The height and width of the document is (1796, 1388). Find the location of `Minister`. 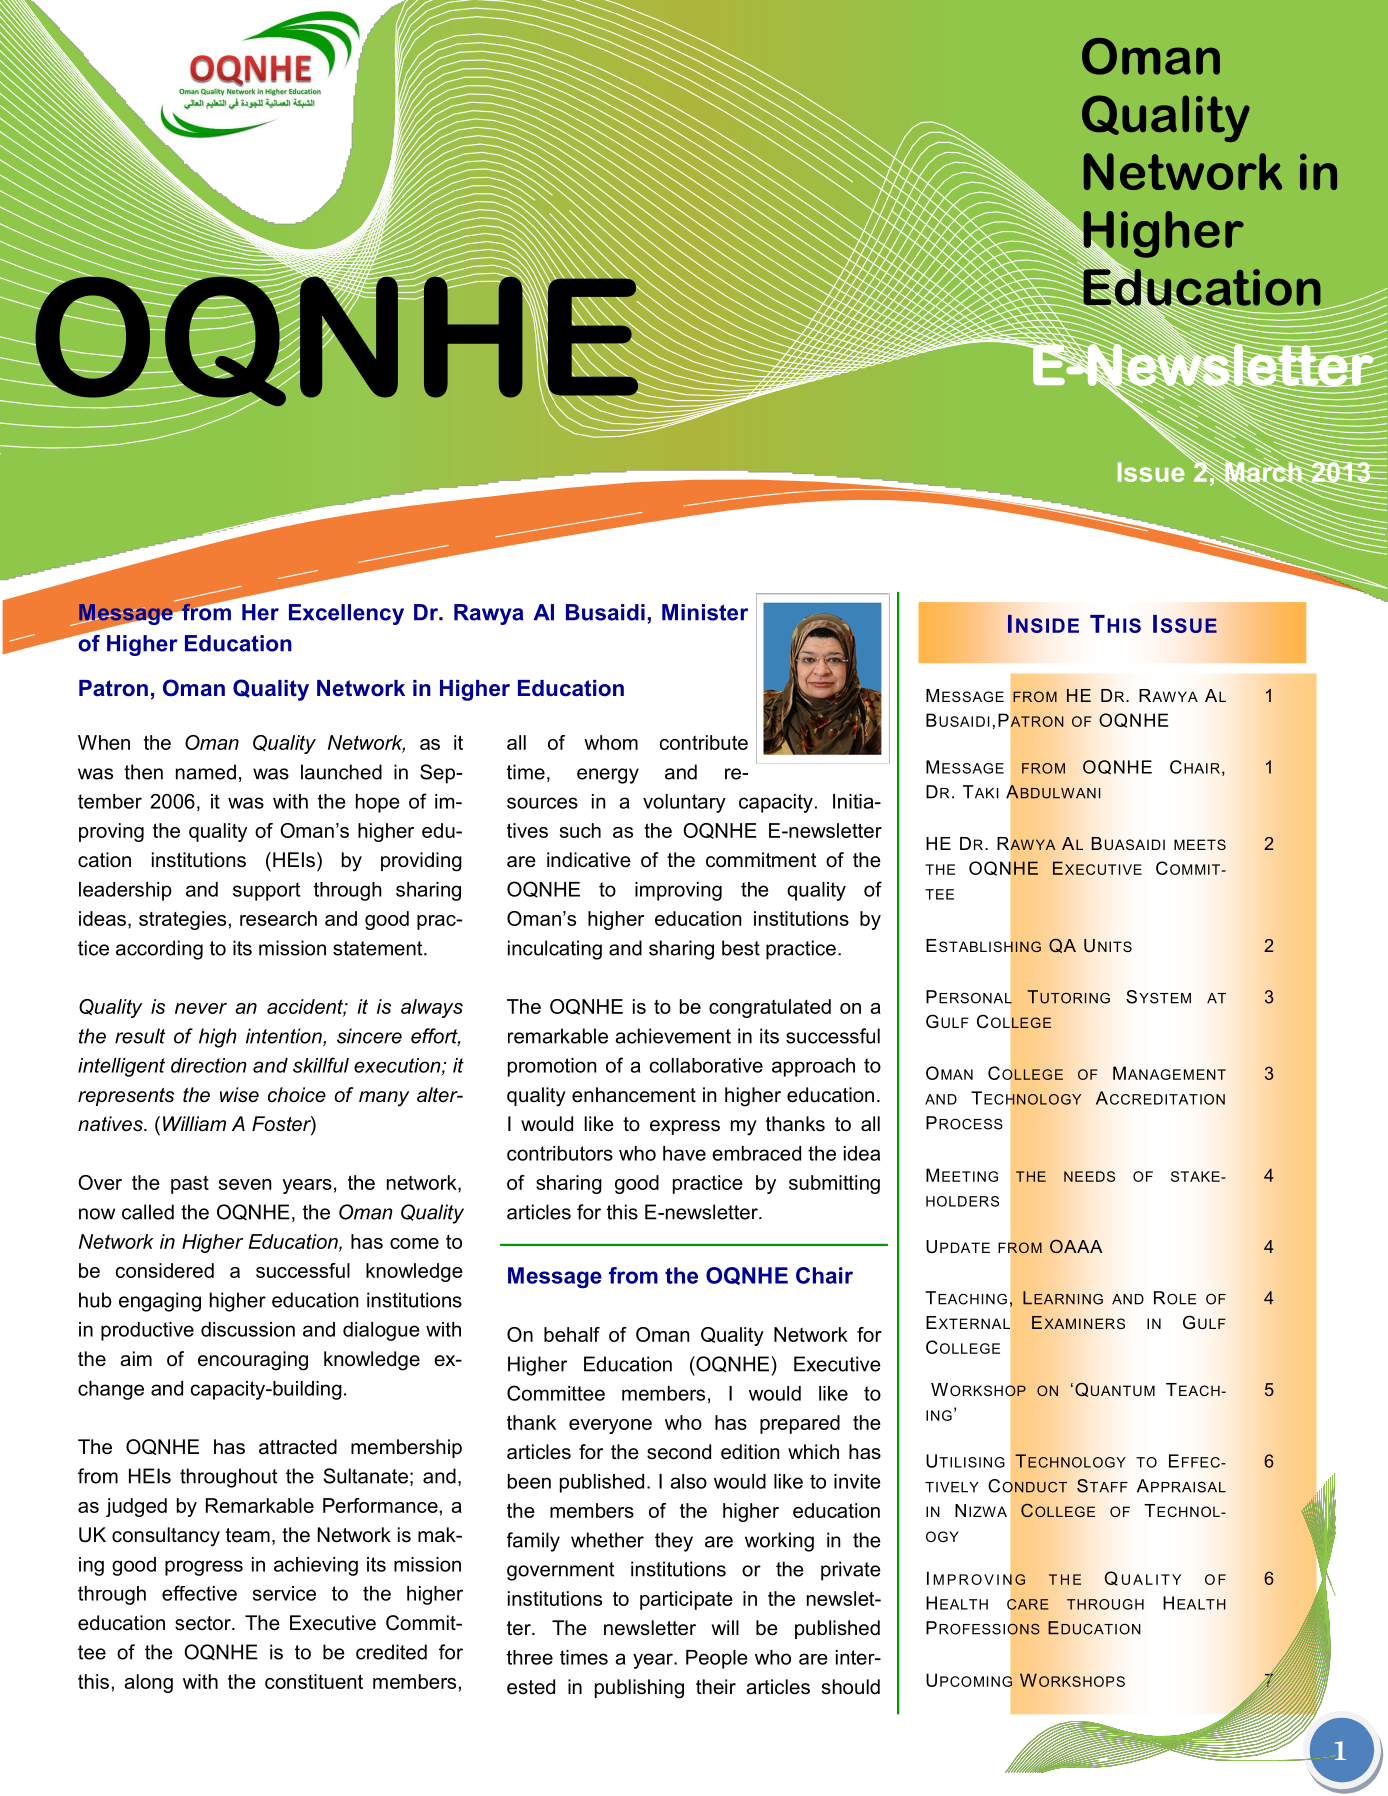

Minister is located at coordinates (705, 612).
